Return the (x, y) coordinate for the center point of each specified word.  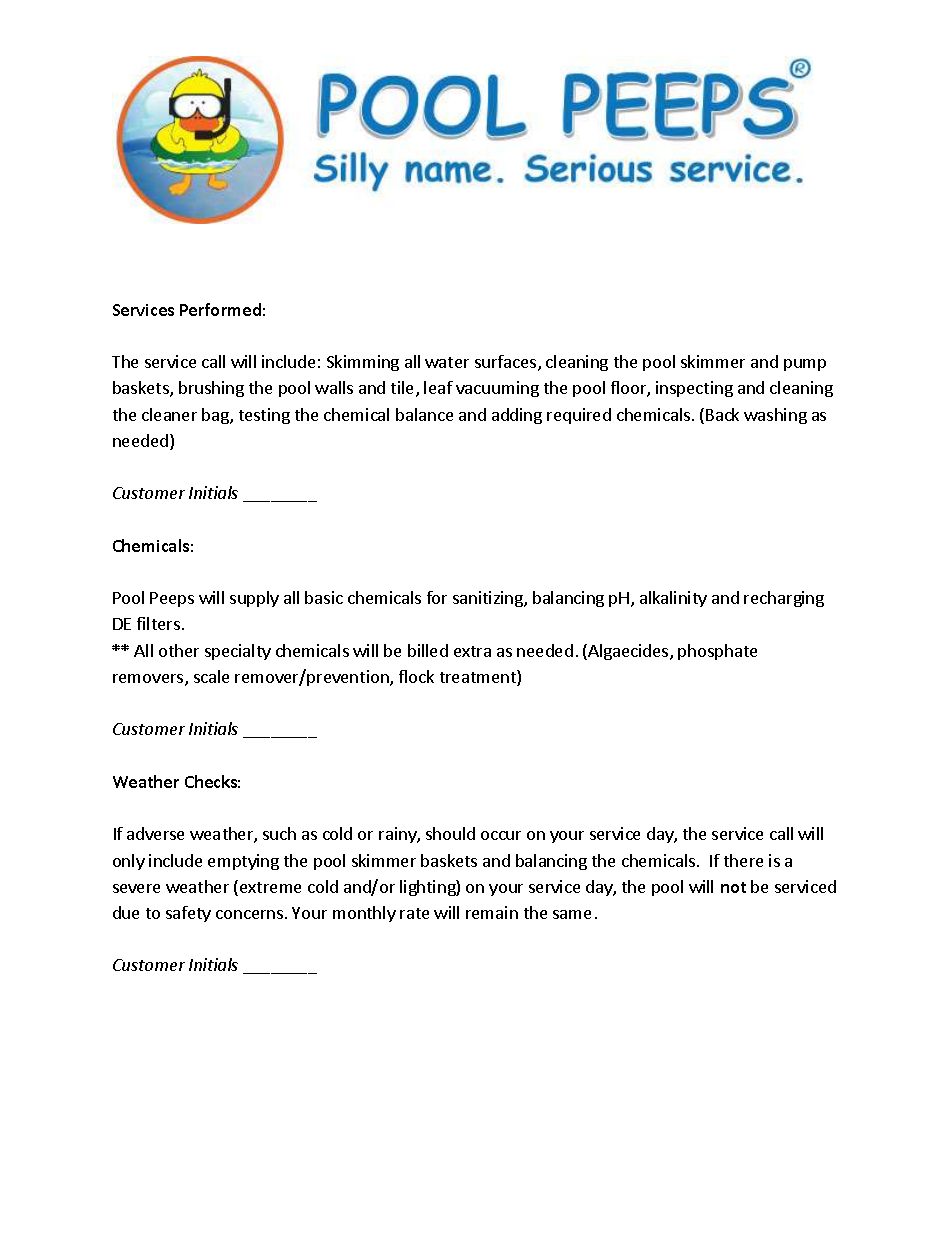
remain (492, 912)
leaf (438, 387)
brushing (211, 389)
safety (188, 914)
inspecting (694, 389)
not (733, 887)
